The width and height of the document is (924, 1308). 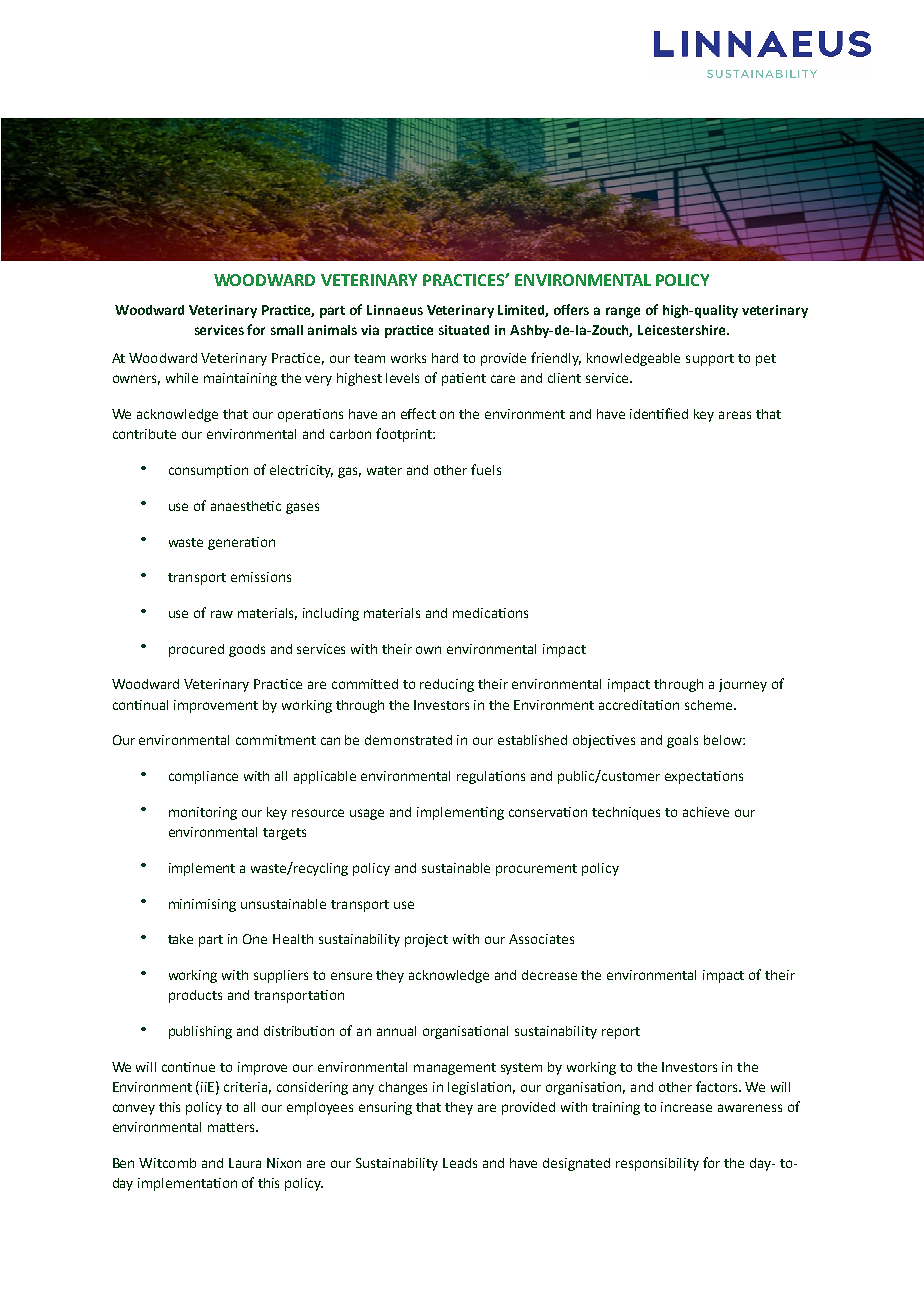 I want to click on support, so click(x=710, y=360).
